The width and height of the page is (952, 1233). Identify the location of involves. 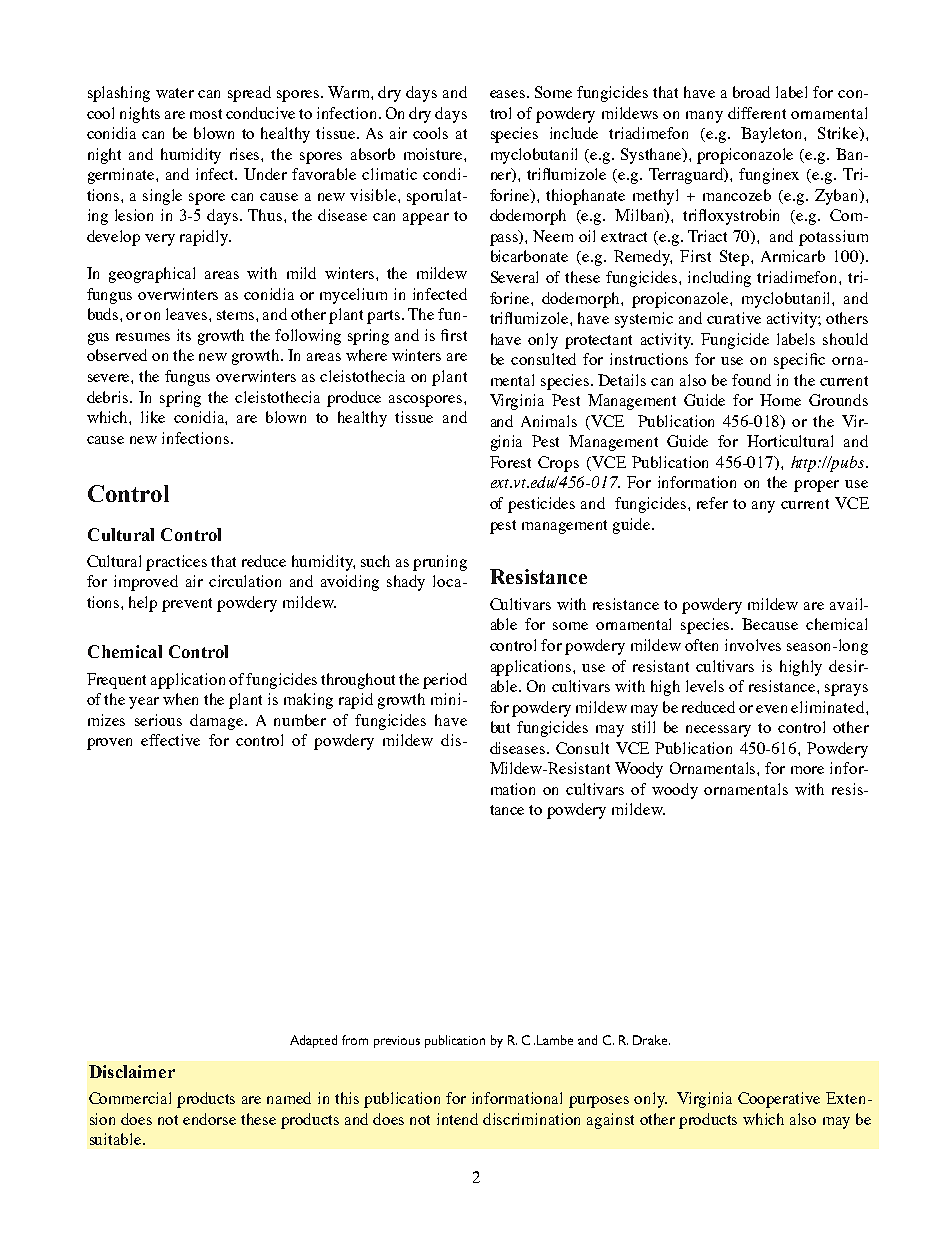
(753, 645).
